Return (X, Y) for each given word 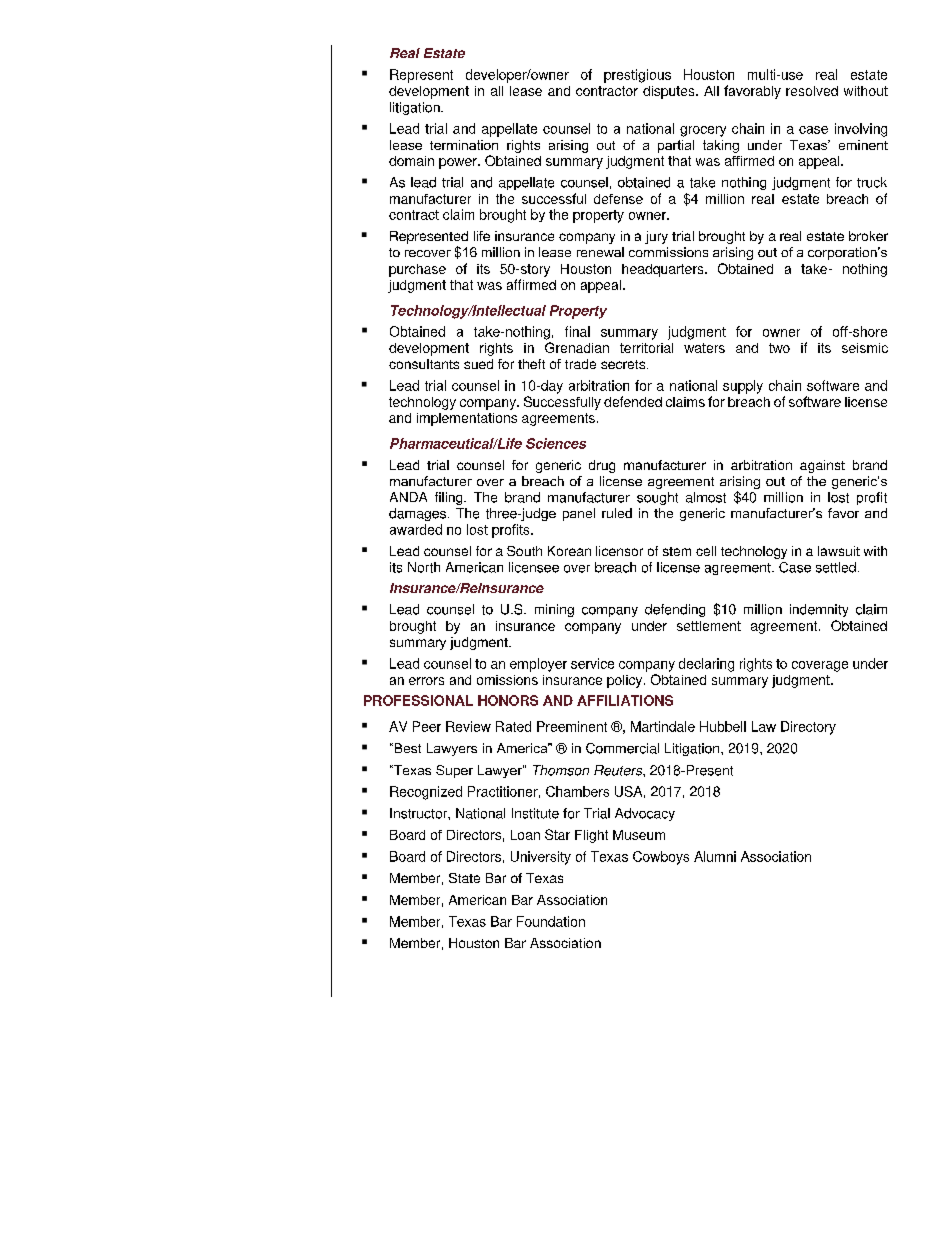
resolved (812, 91)
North (424, 567)
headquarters (664, 270)
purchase (417, 270)
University (541, 858)
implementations (467, 419)
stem (677, 551)
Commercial (622, 748)
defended (633, 401)
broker (868, 236)
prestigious (637, 76)
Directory (808, 728)
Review (468, 726)
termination (464, 145)
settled (836, 567)
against (822, 466)
